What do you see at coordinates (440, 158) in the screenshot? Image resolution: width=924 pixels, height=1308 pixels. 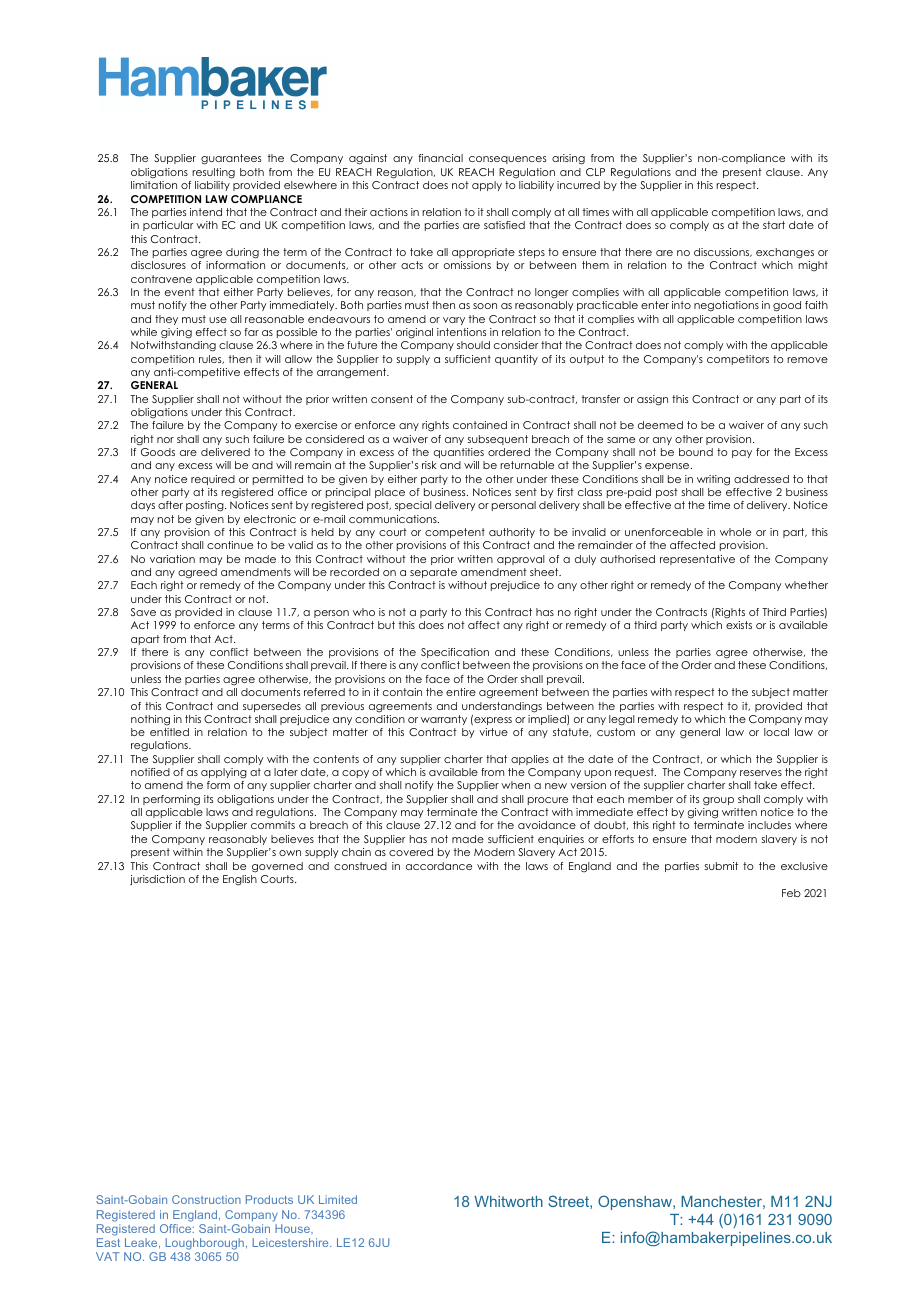 I see `financial` at bounding box center [440, 158].
